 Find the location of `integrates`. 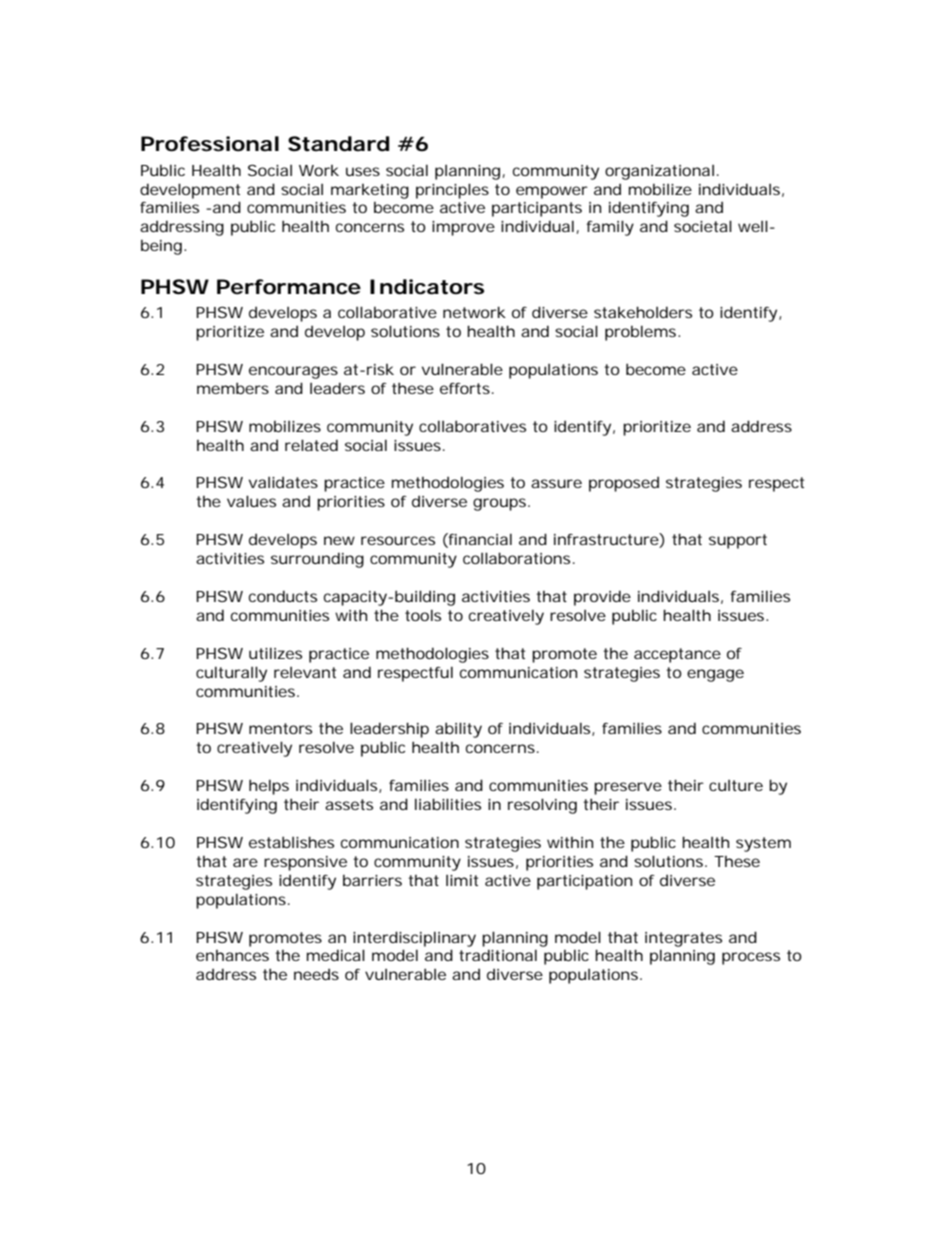

integrates is located at coordinates (683, 939).
